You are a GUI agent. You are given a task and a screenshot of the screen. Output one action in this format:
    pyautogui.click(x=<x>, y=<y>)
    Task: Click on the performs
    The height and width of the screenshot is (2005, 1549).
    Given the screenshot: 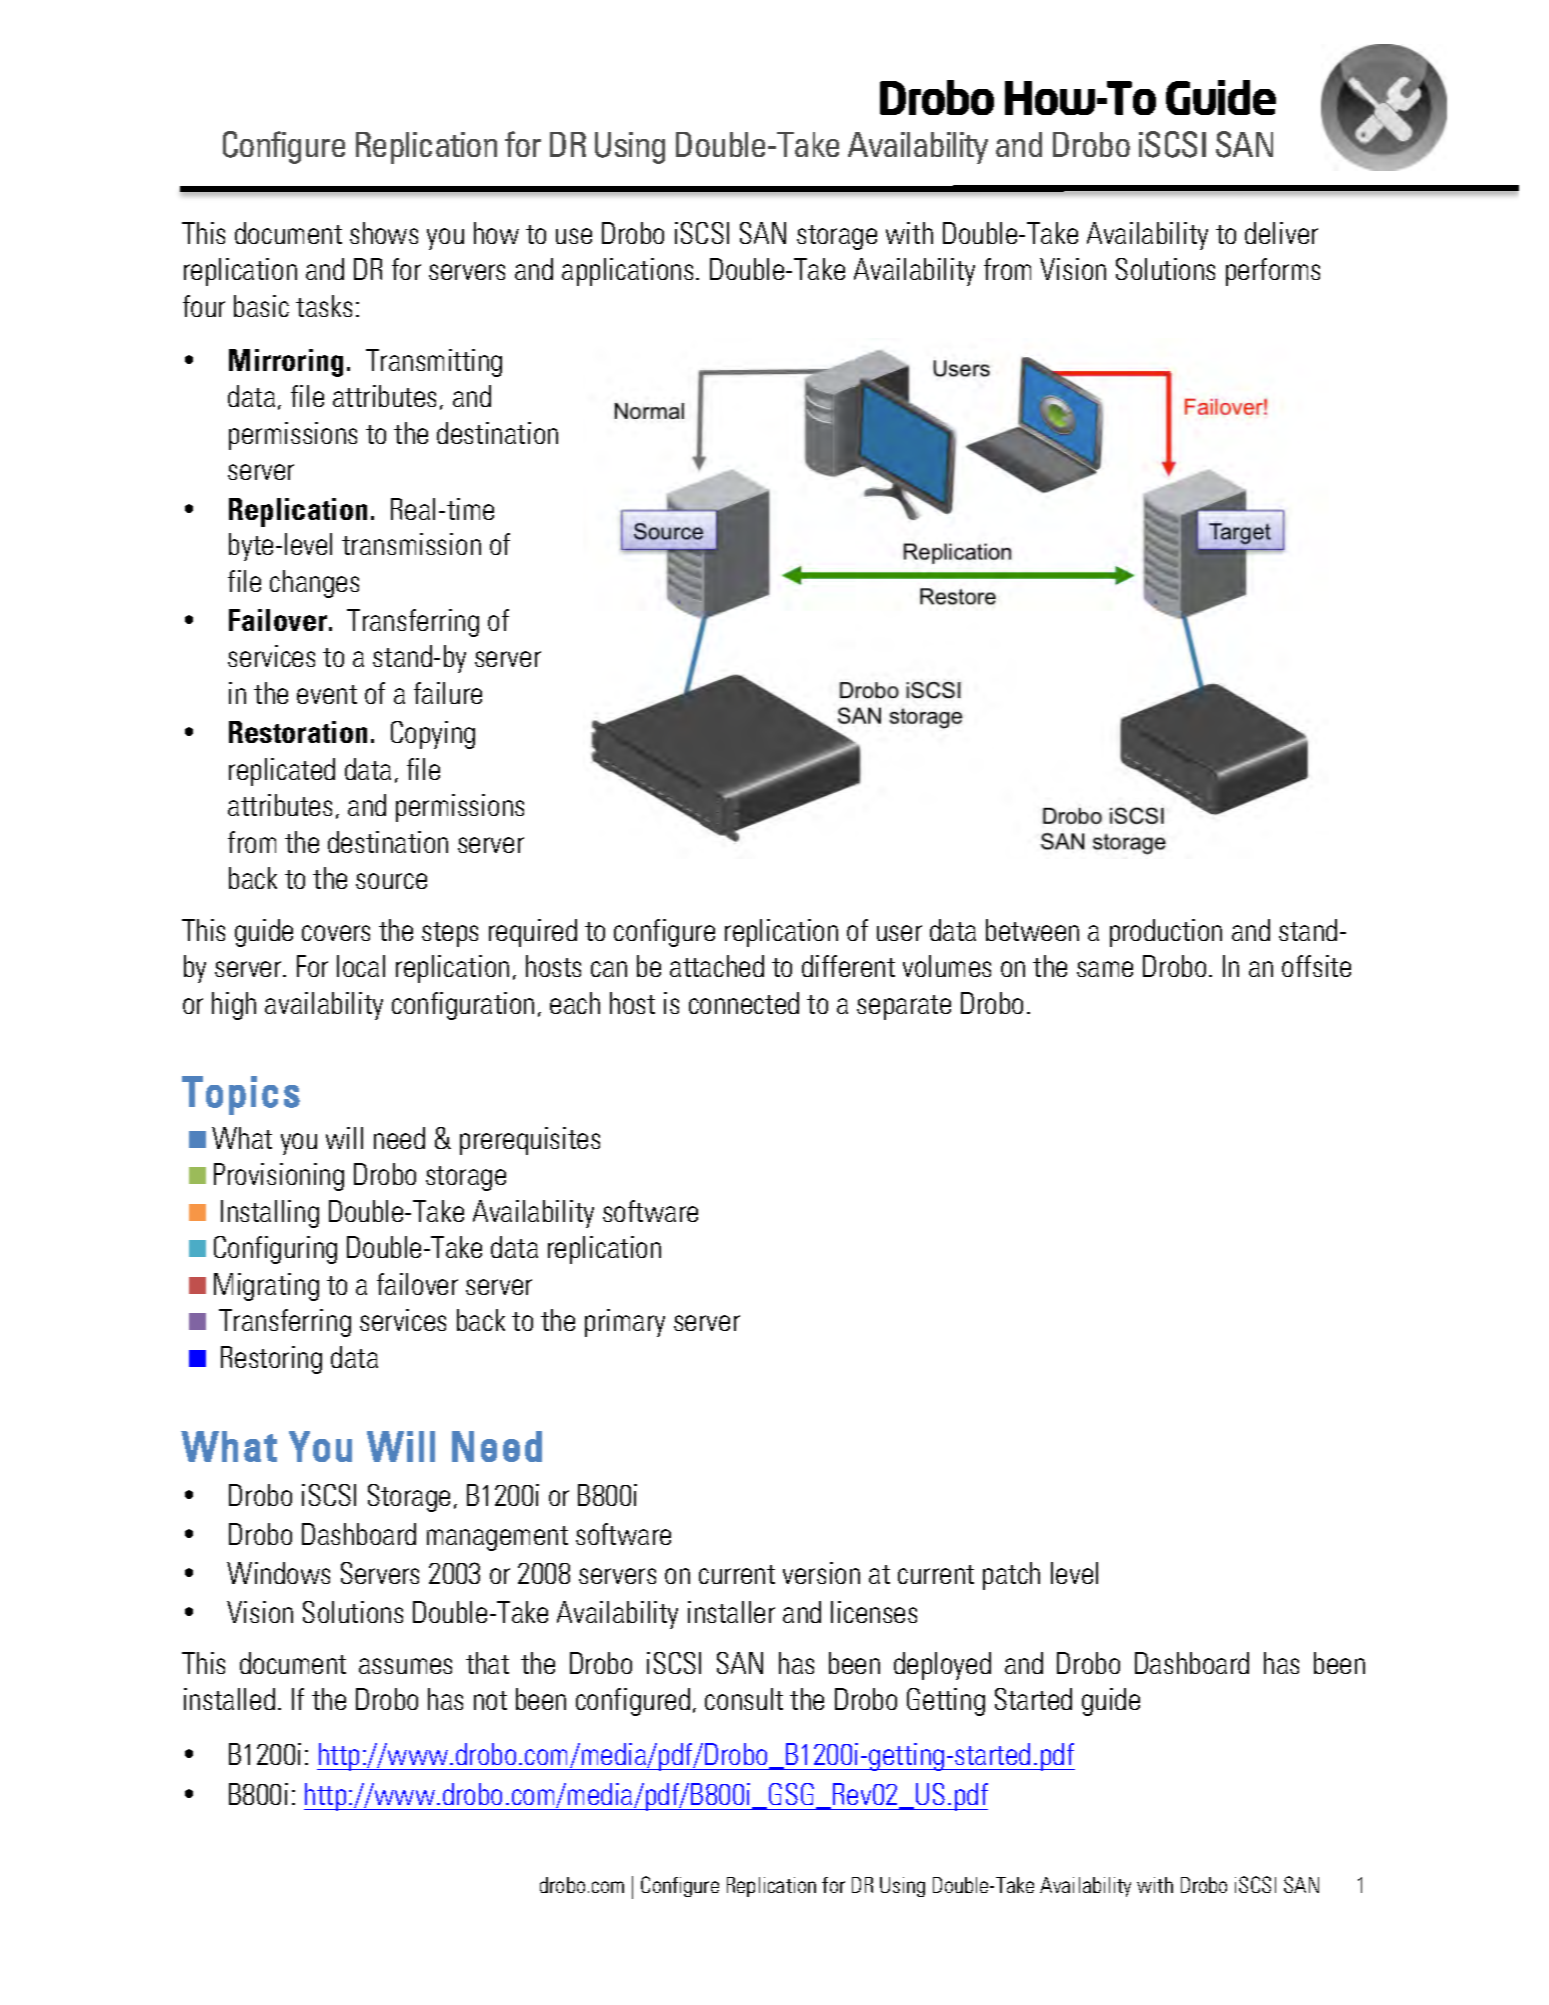 What is the action you would take?
    pyautogui.click(x=1273, y=272)
